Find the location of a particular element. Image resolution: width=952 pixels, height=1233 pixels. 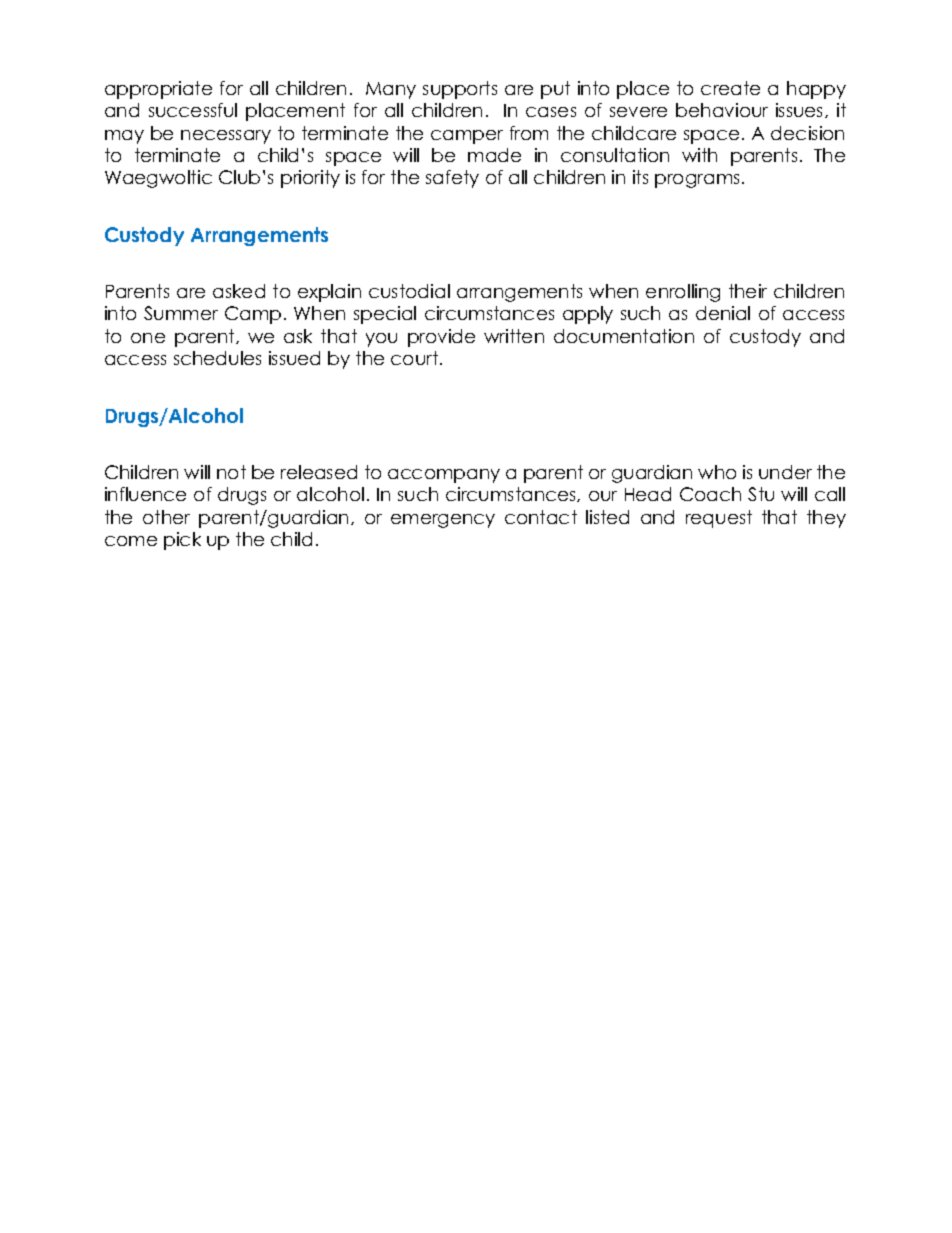

safety is located at coordinates (452, 179).
